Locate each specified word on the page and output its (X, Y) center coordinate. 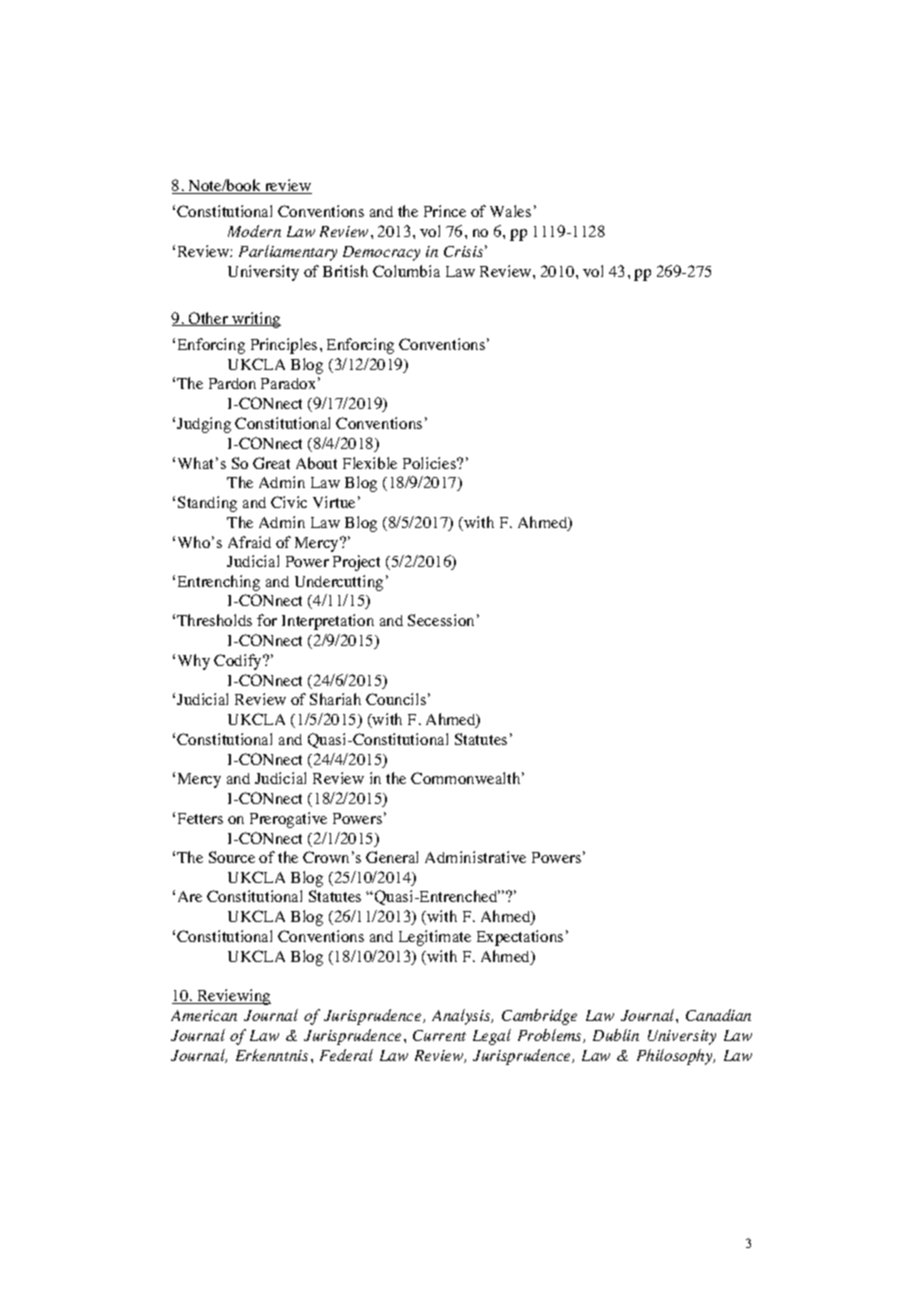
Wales (510, 211)
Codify (239, 662)
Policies (431, 463)
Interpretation (328, 622)
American (204, 1015)
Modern (254, 231)
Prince (445, 211)
